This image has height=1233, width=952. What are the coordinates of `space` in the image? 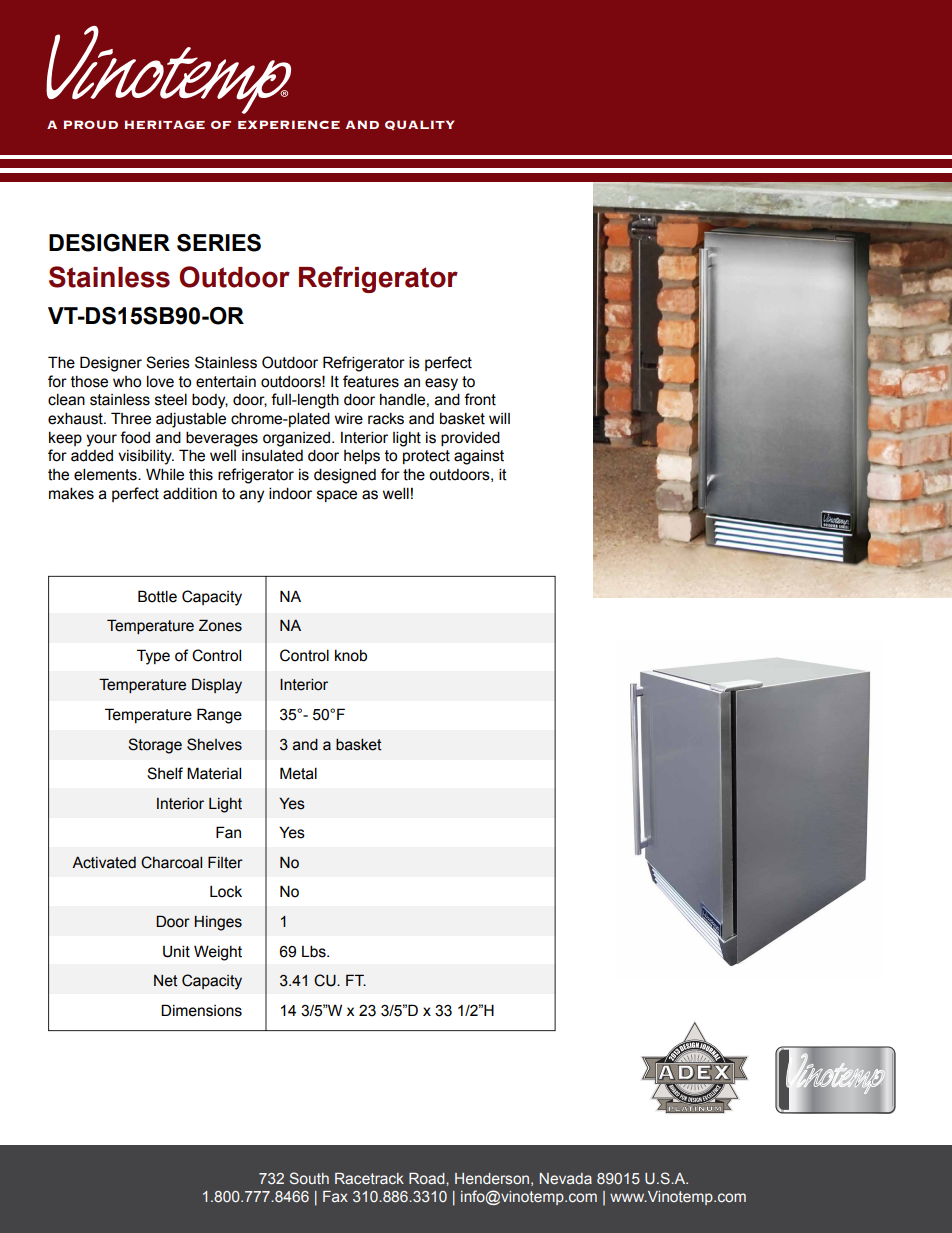 It's located at (337, 496).
